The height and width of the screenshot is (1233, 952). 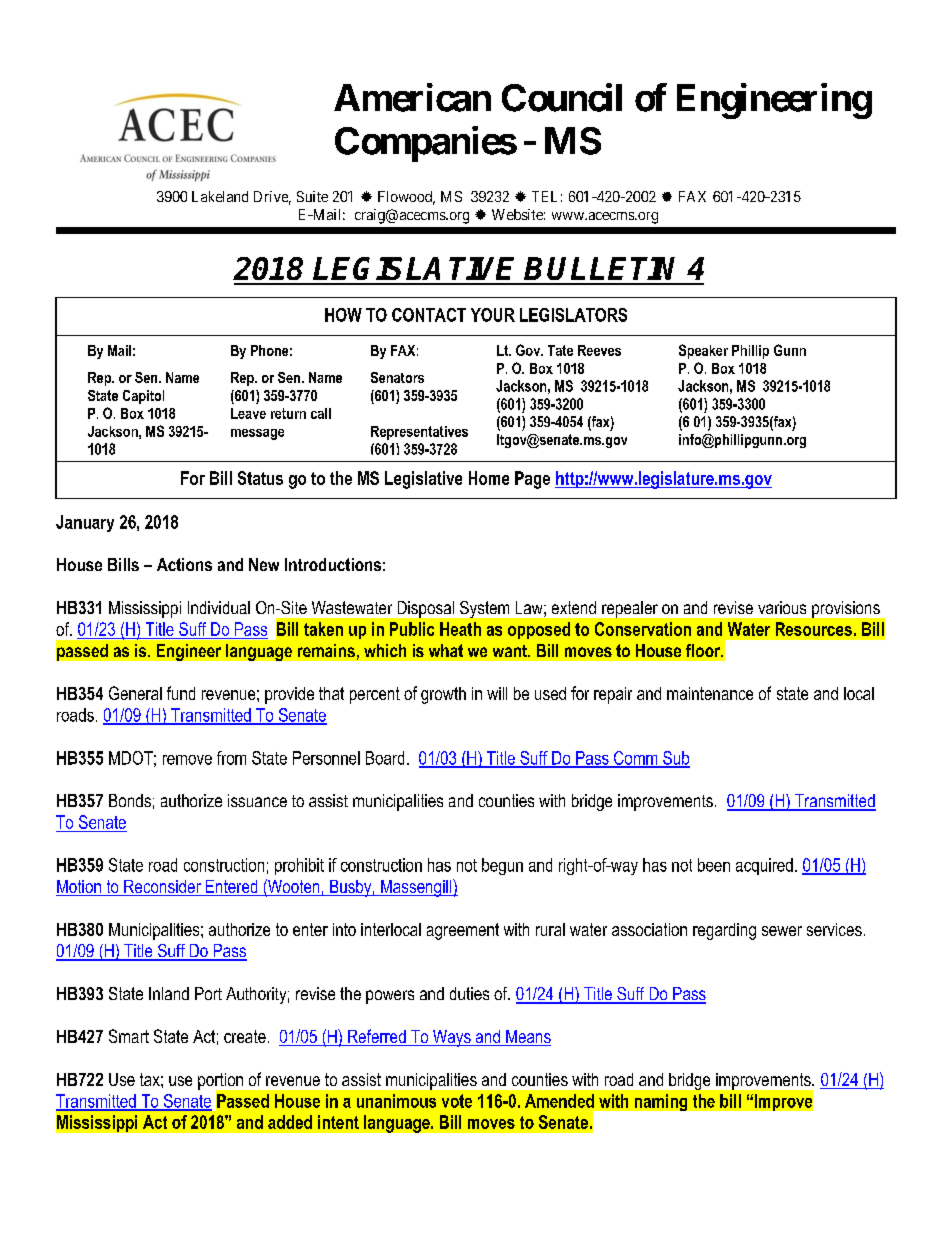 I want to click on Board, so click(x=385, y=758).
